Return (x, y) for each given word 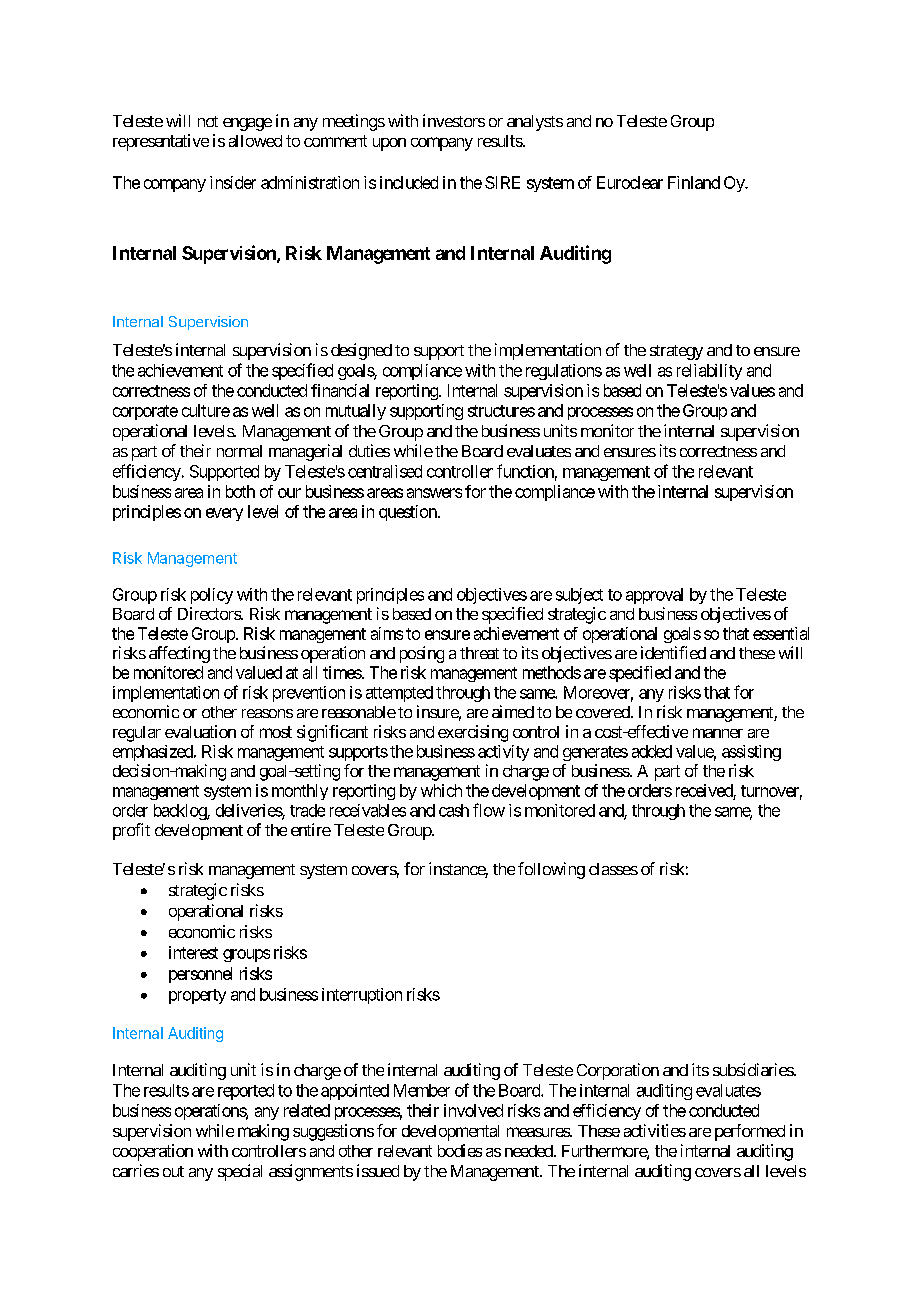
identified (673, 652)
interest (193, 952)
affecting (179, 654)
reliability (709, 372)
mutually (356, 412)
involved (473, 1110)
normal (239, 451)
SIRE (502, 182)
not (208, 121)
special (240, 1172)
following (551, 870)
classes (613, 869)
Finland (694, 182)
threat (479, 653)
